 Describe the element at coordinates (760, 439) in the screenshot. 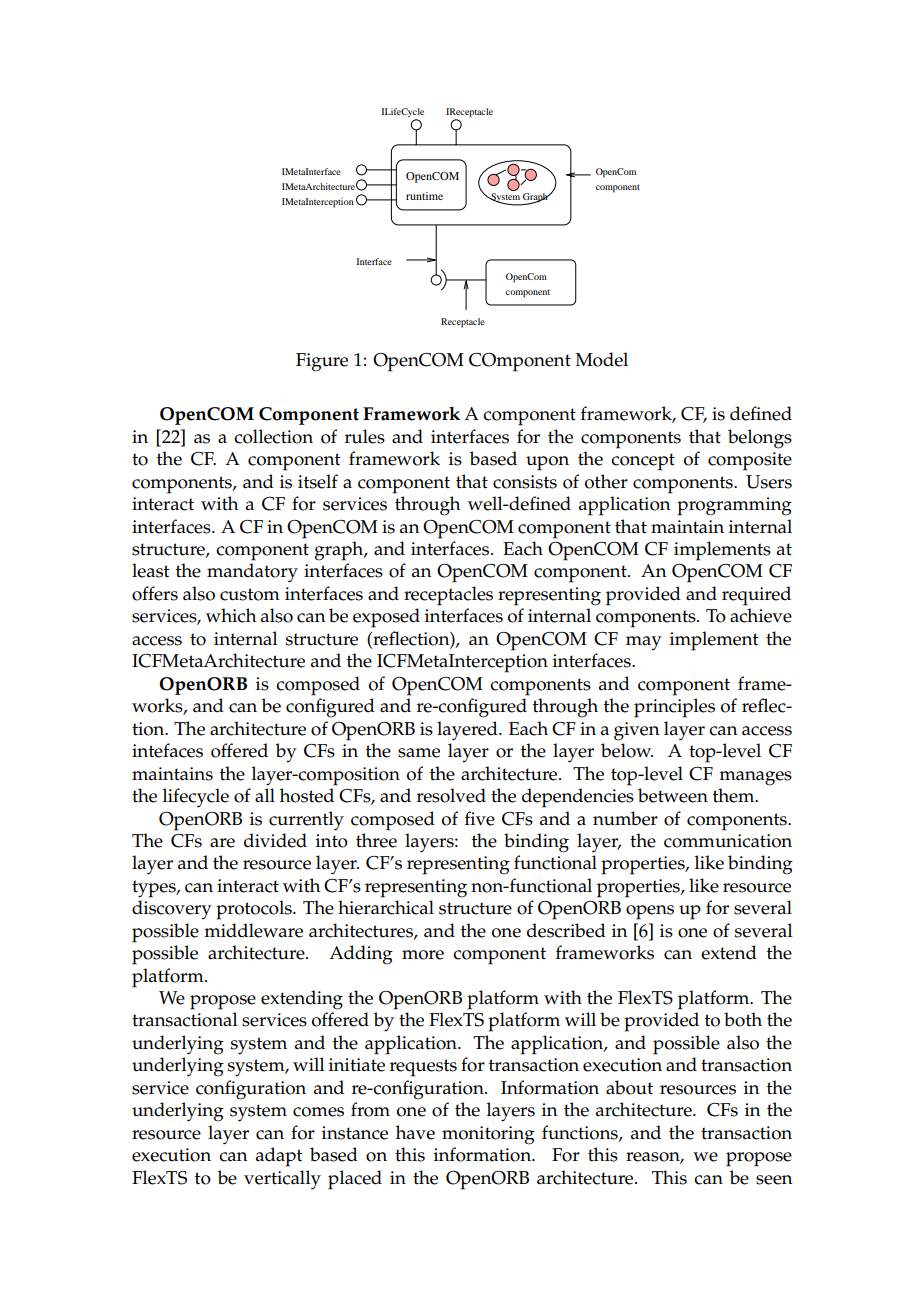

I see `belongs` at that location.
